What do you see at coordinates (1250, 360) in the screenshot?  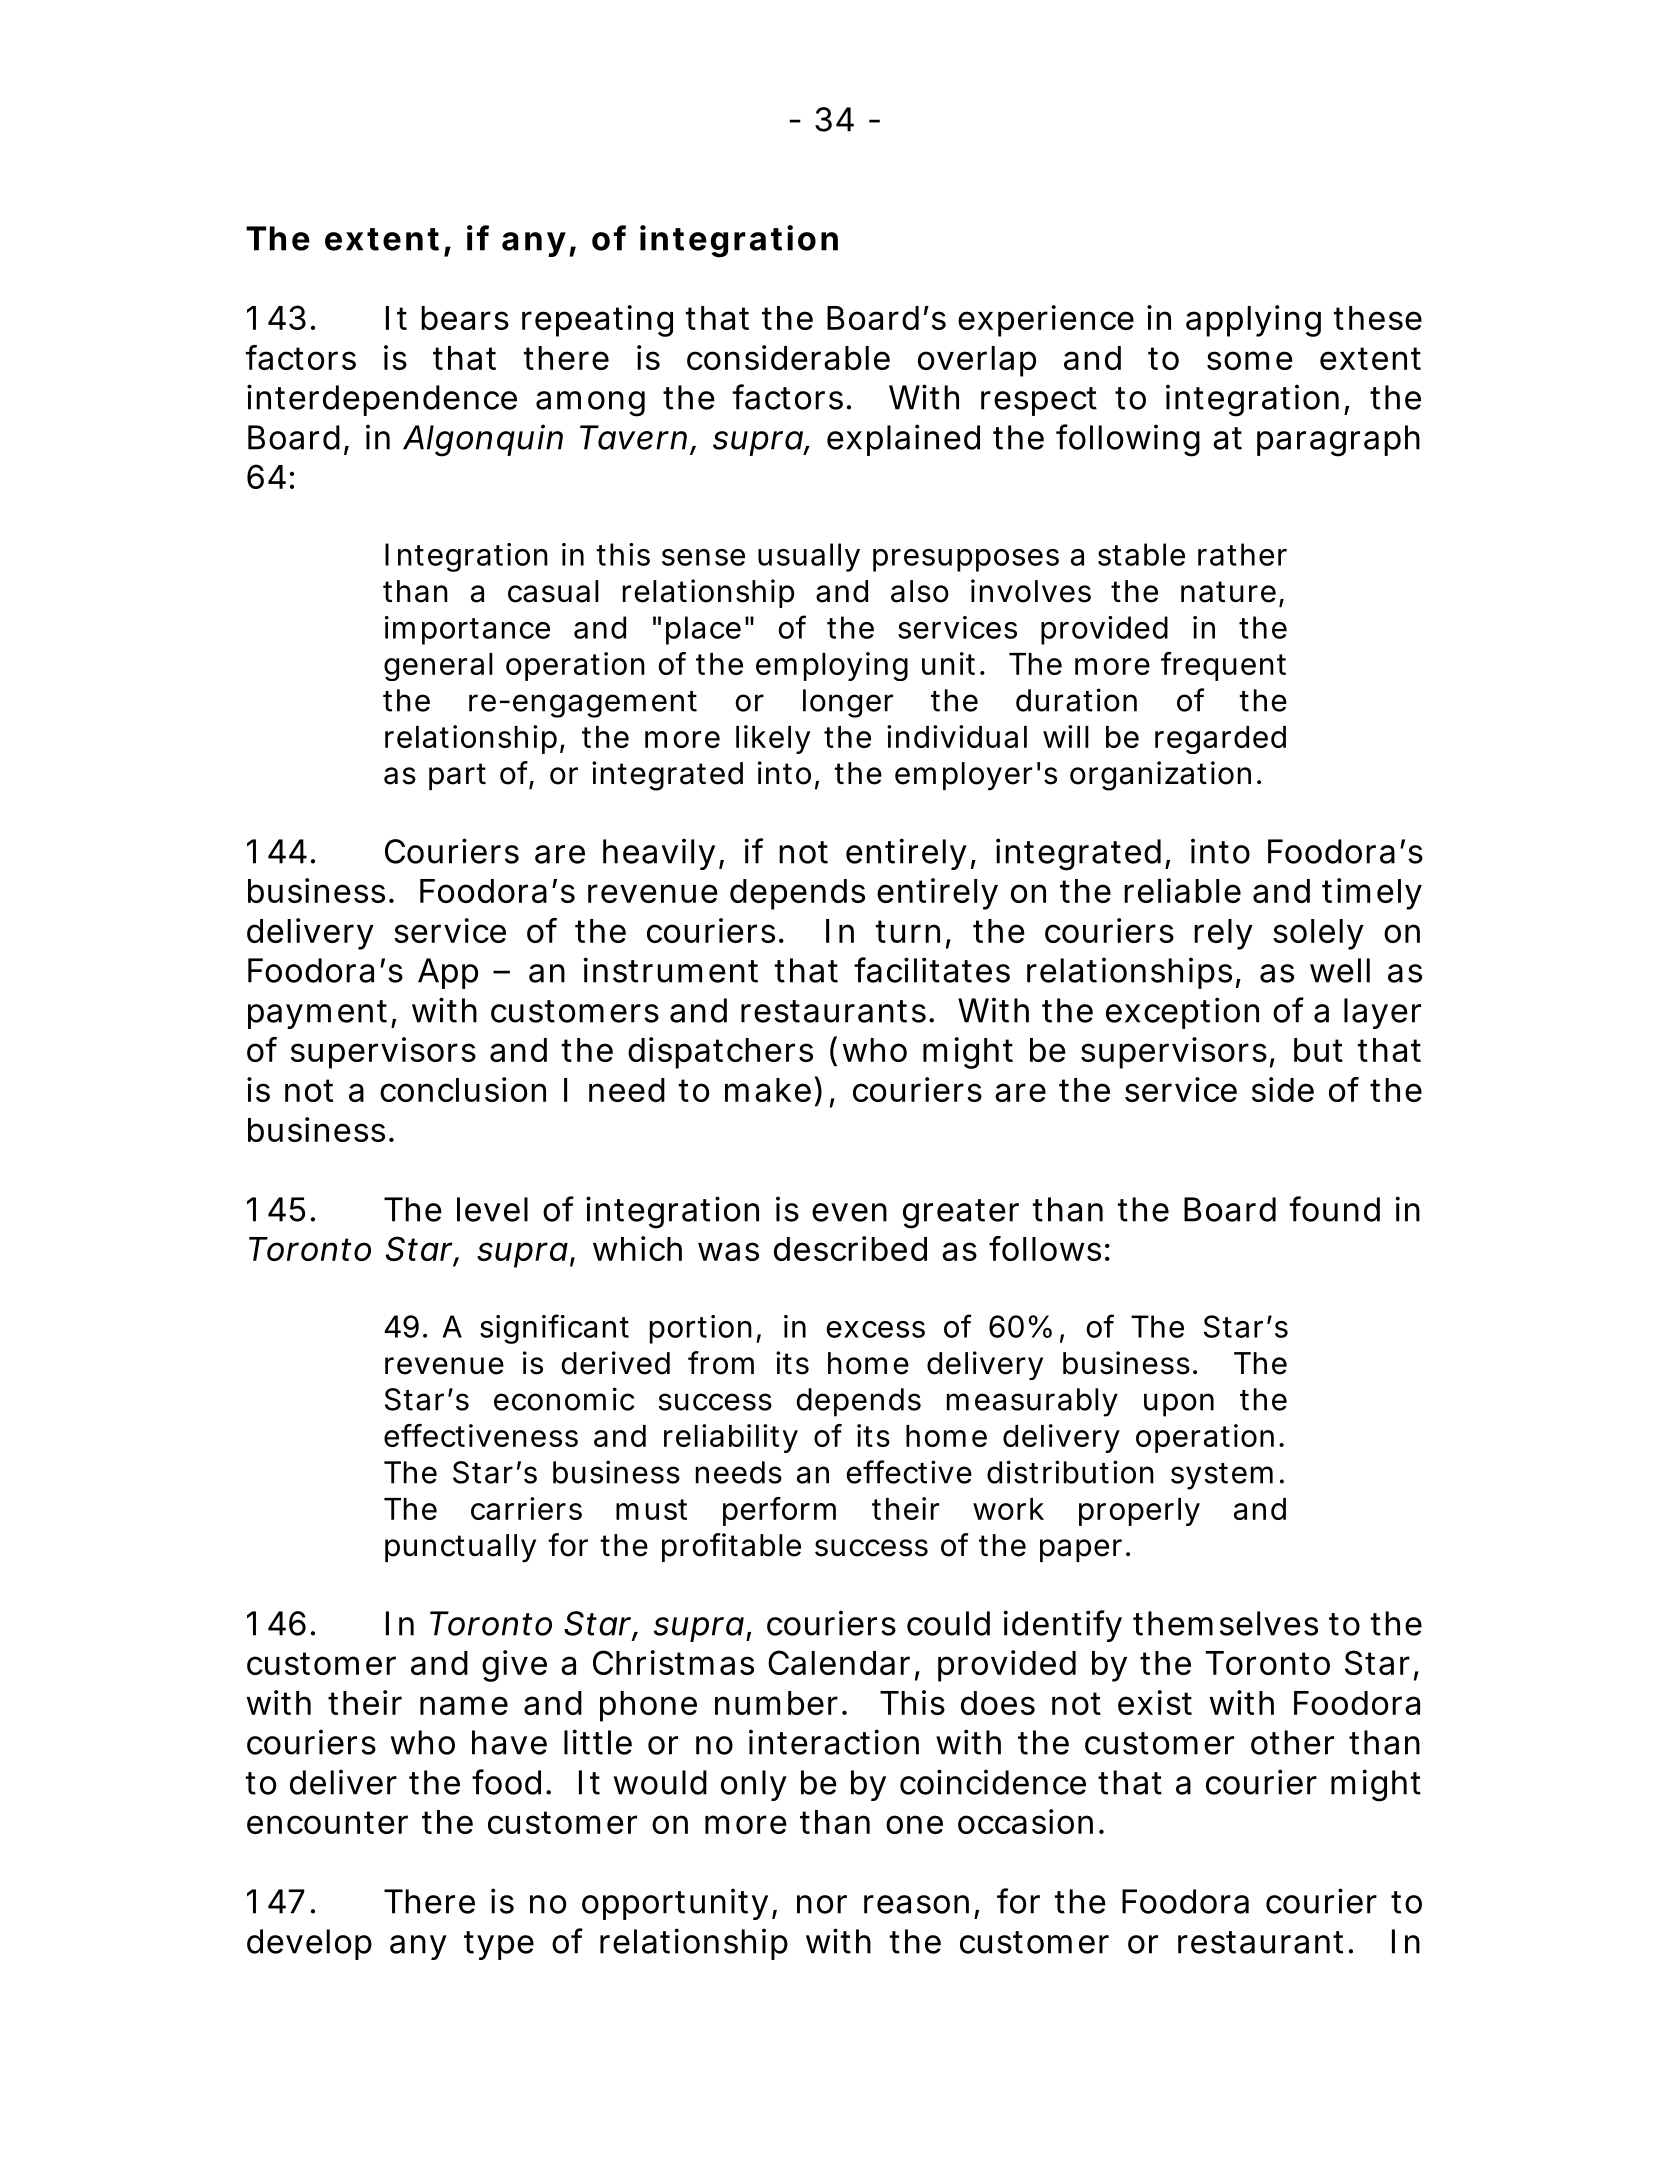 I see `some` at bounding box center [1250, 360].
